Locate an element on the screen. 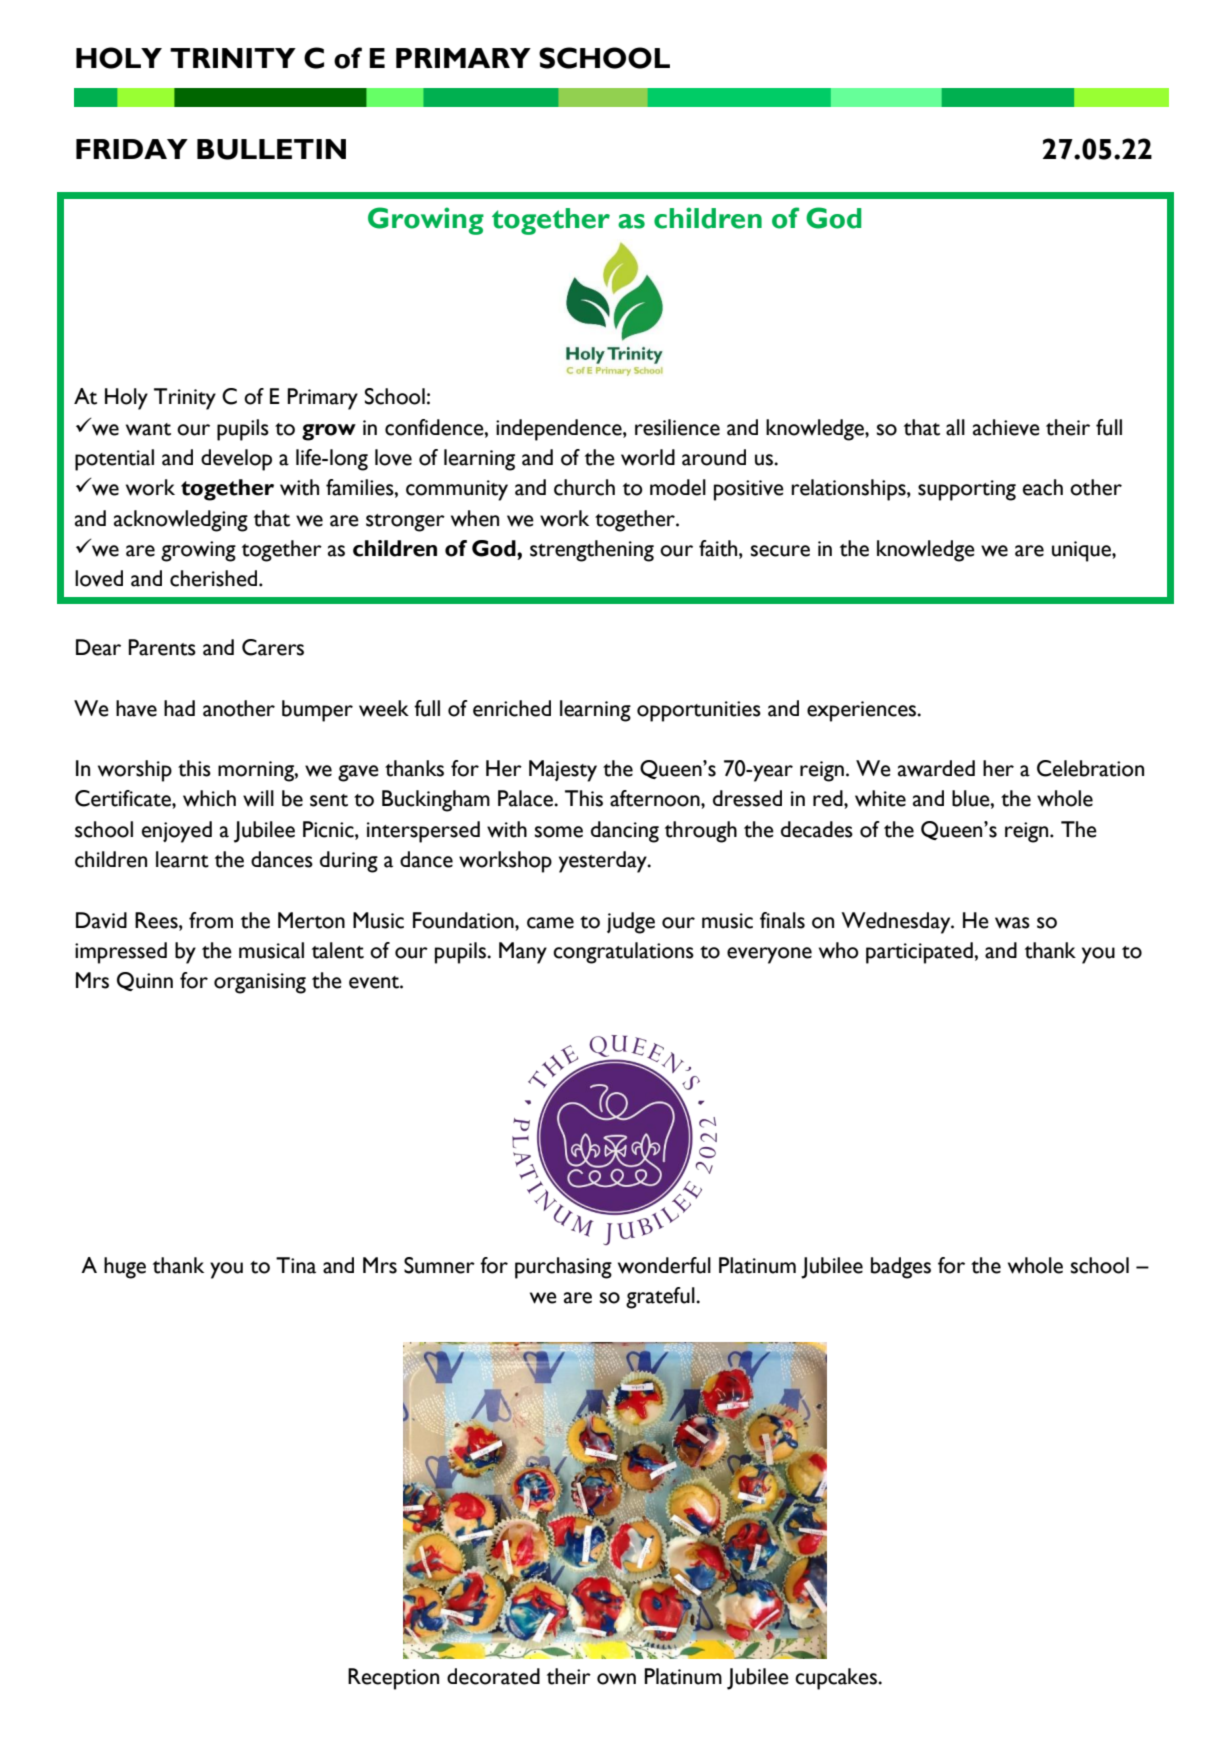 This screenshot has width=1230, height=1739. judge is located at coordinates (631, 923).
